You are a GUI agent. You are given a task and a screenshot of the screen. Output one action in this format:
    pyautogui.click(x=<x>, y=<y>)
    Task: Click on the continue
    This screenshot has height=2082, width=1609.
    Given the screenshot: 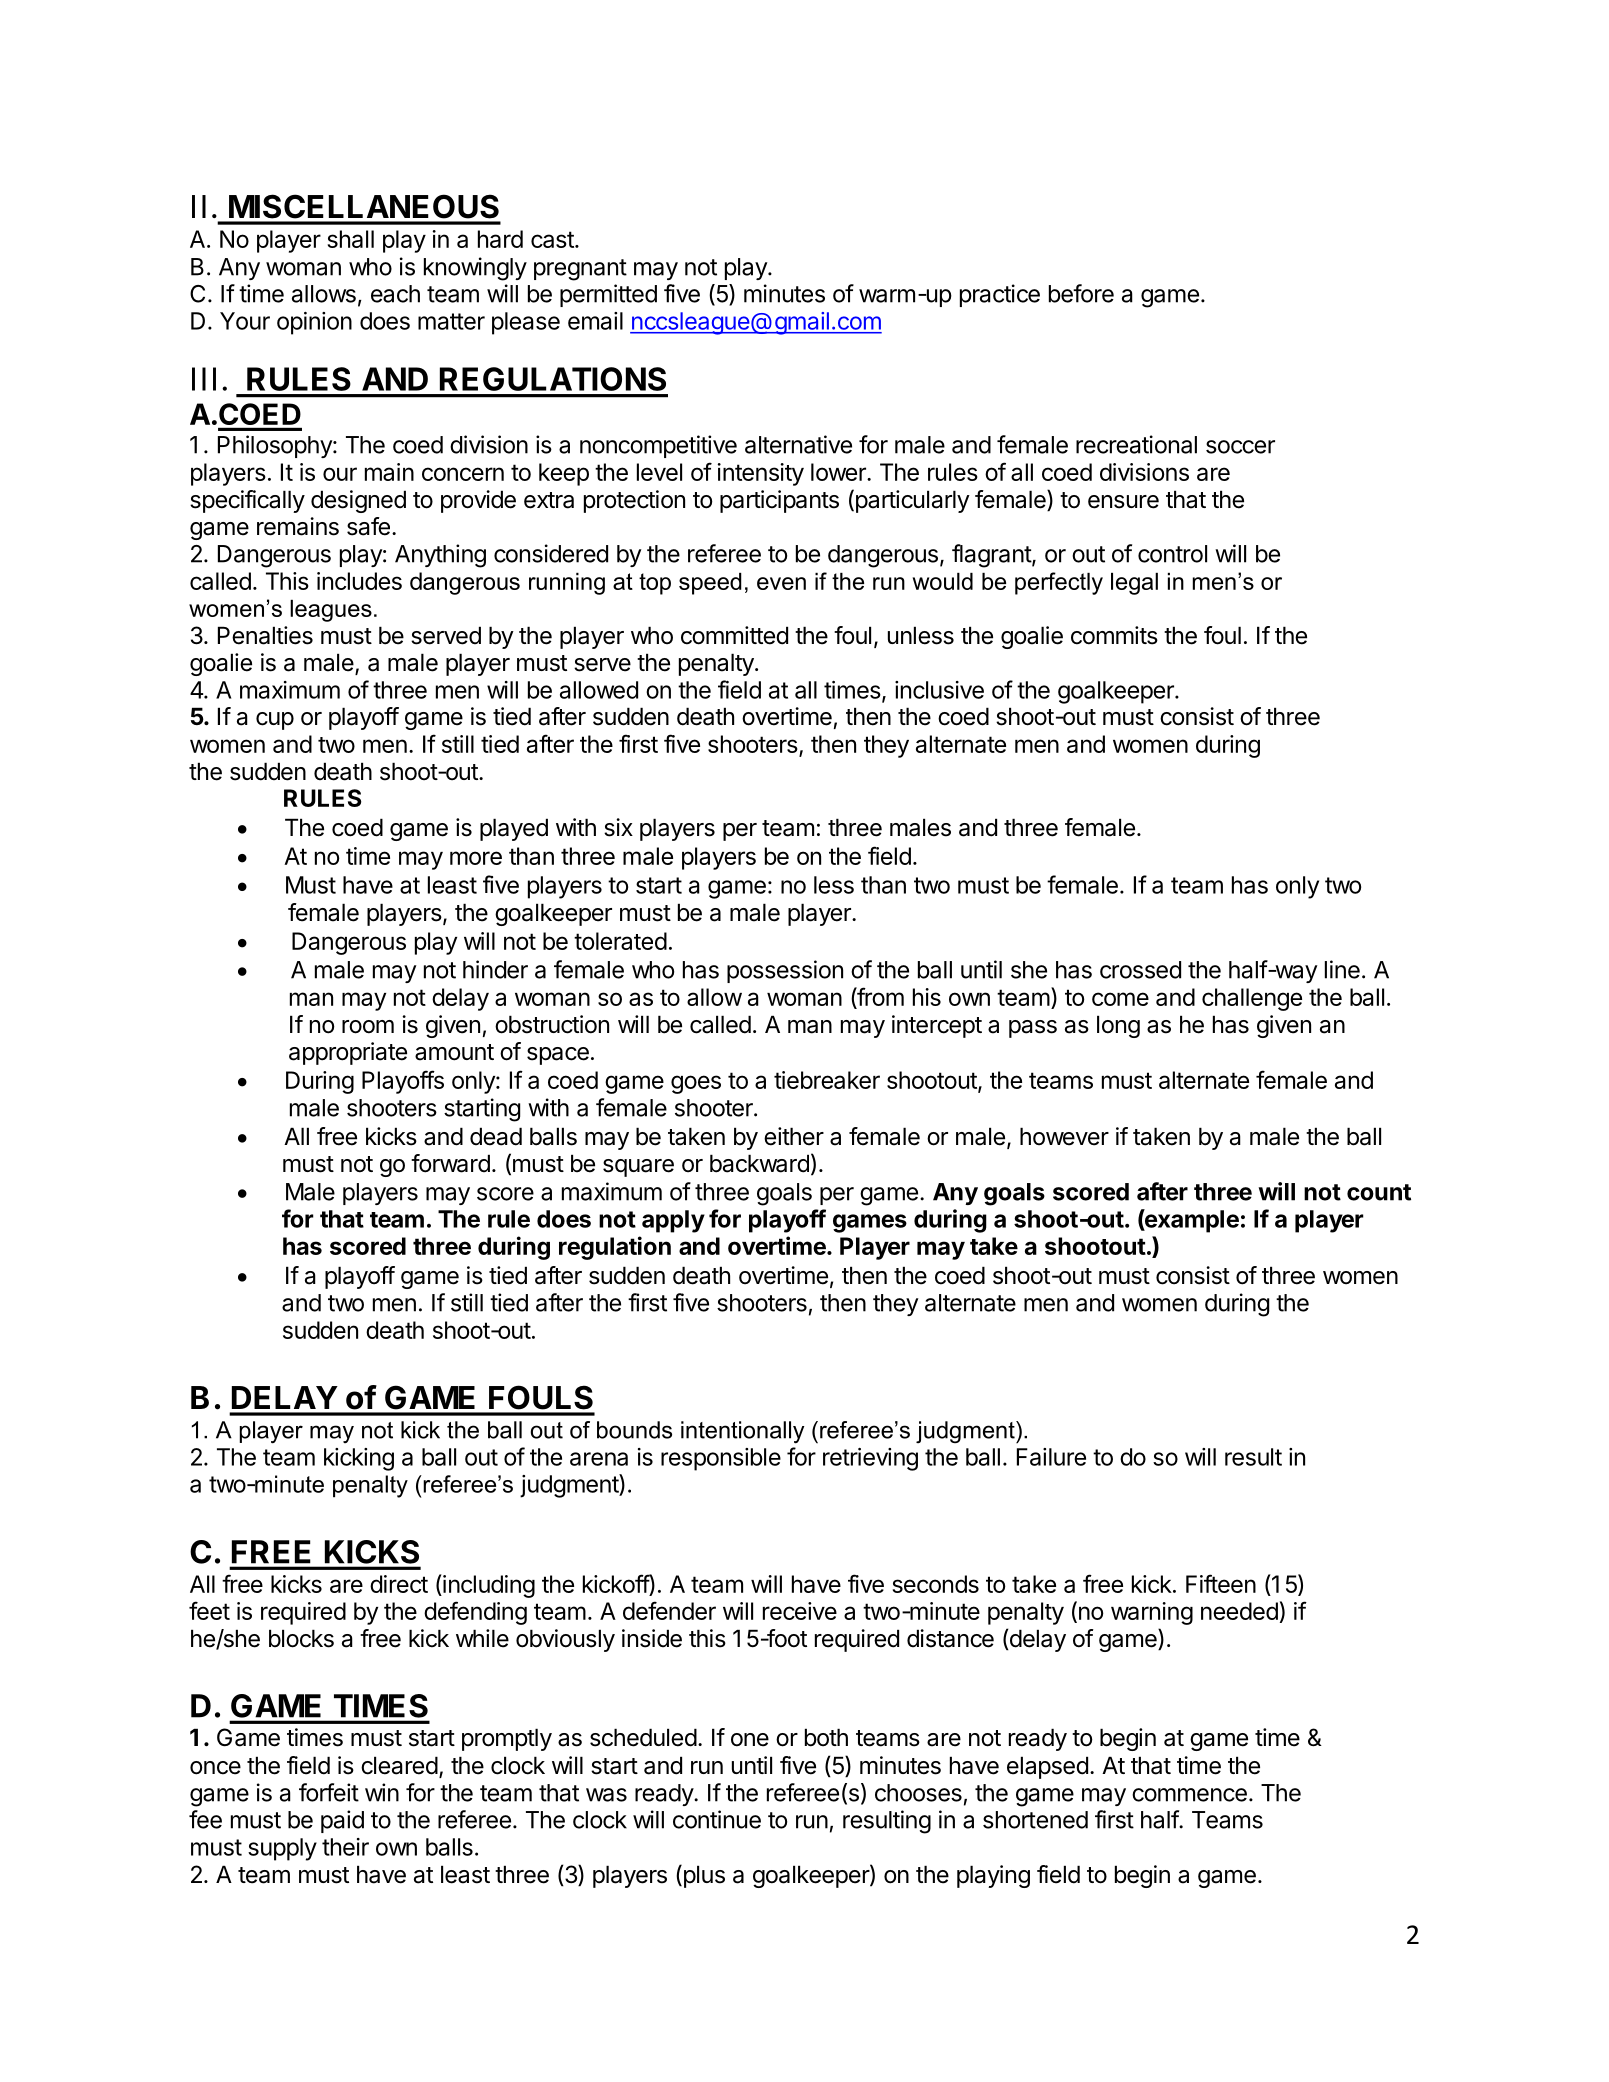 What is the action you would take?
    pyautogui.click(x=717, y=1819)
